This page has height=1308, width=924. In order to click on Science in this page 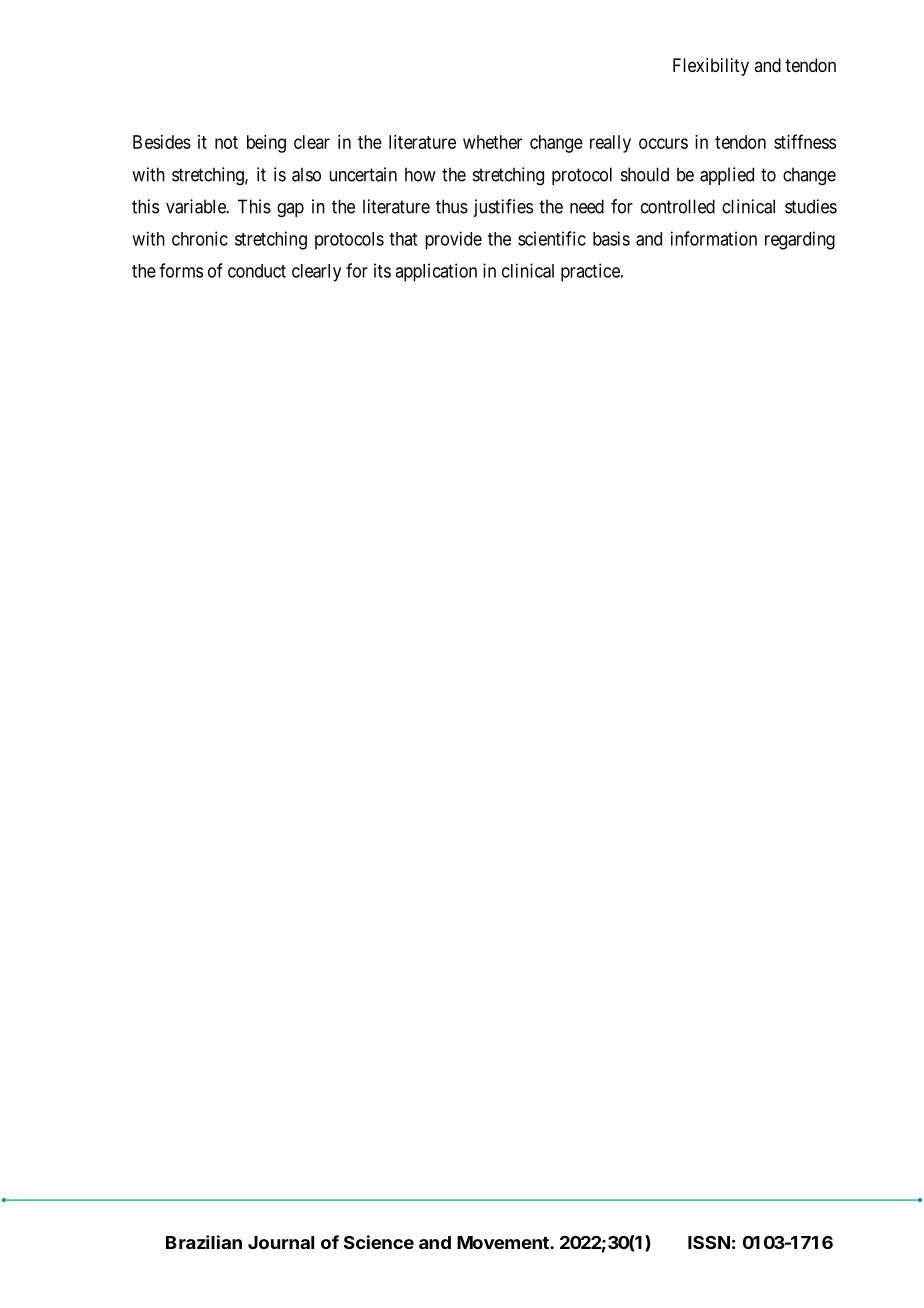, I will do `click(379, 1242)`.
